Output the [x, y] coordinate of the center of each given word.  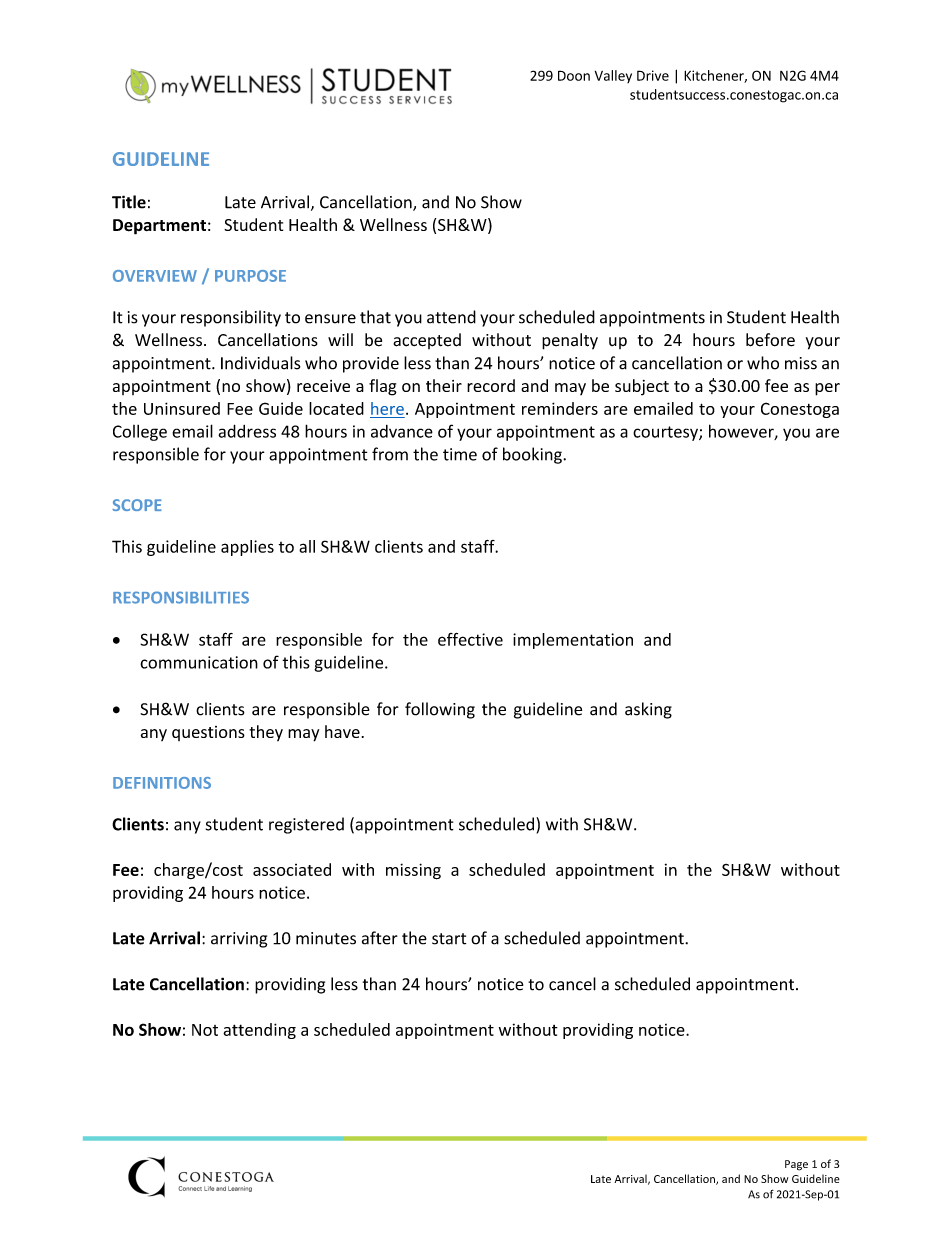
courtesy [666, 433]
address [247, 431]
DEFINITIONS [162, 783]
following [440, 710]
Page [796, 1165]
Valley [613, 76]
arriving [239, 940]
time [460, 454]
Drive [653, 75]
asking [648, 710]
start [449, 939]
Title [129, 202]
